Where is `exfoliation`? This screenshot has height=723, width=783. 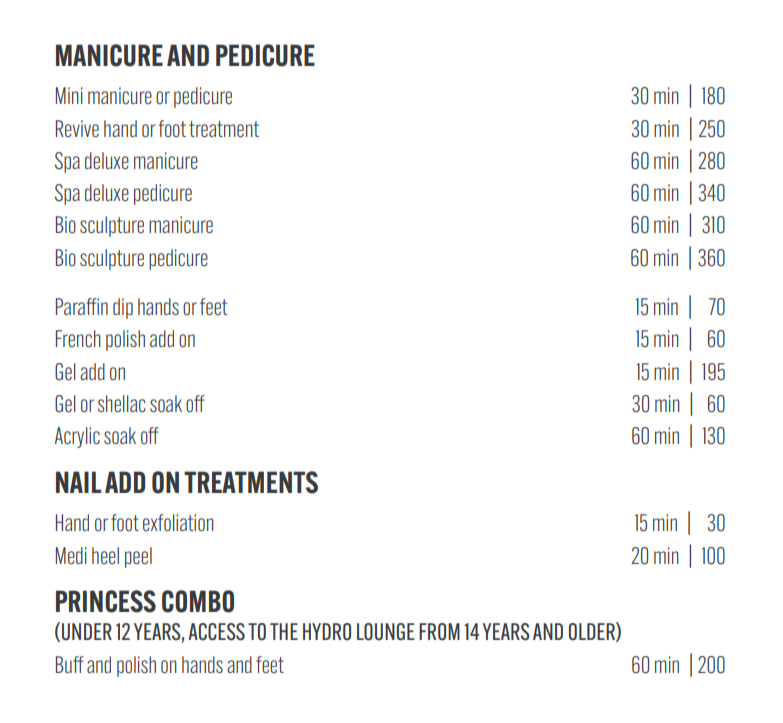
exfoliation is located at coordinates (178, 522).
